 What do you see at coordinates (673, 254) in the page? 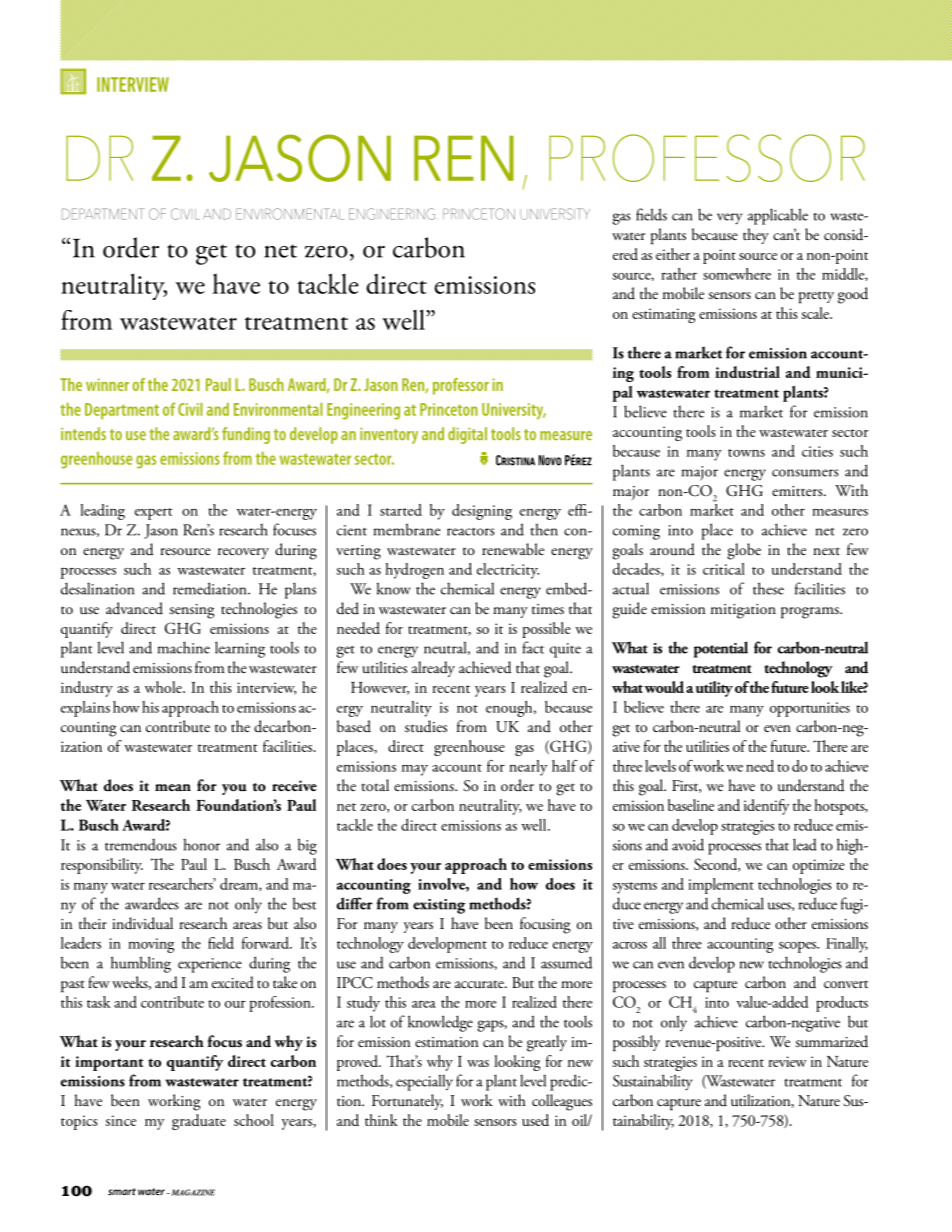
I see `either` at bounding box center [673, 254].
